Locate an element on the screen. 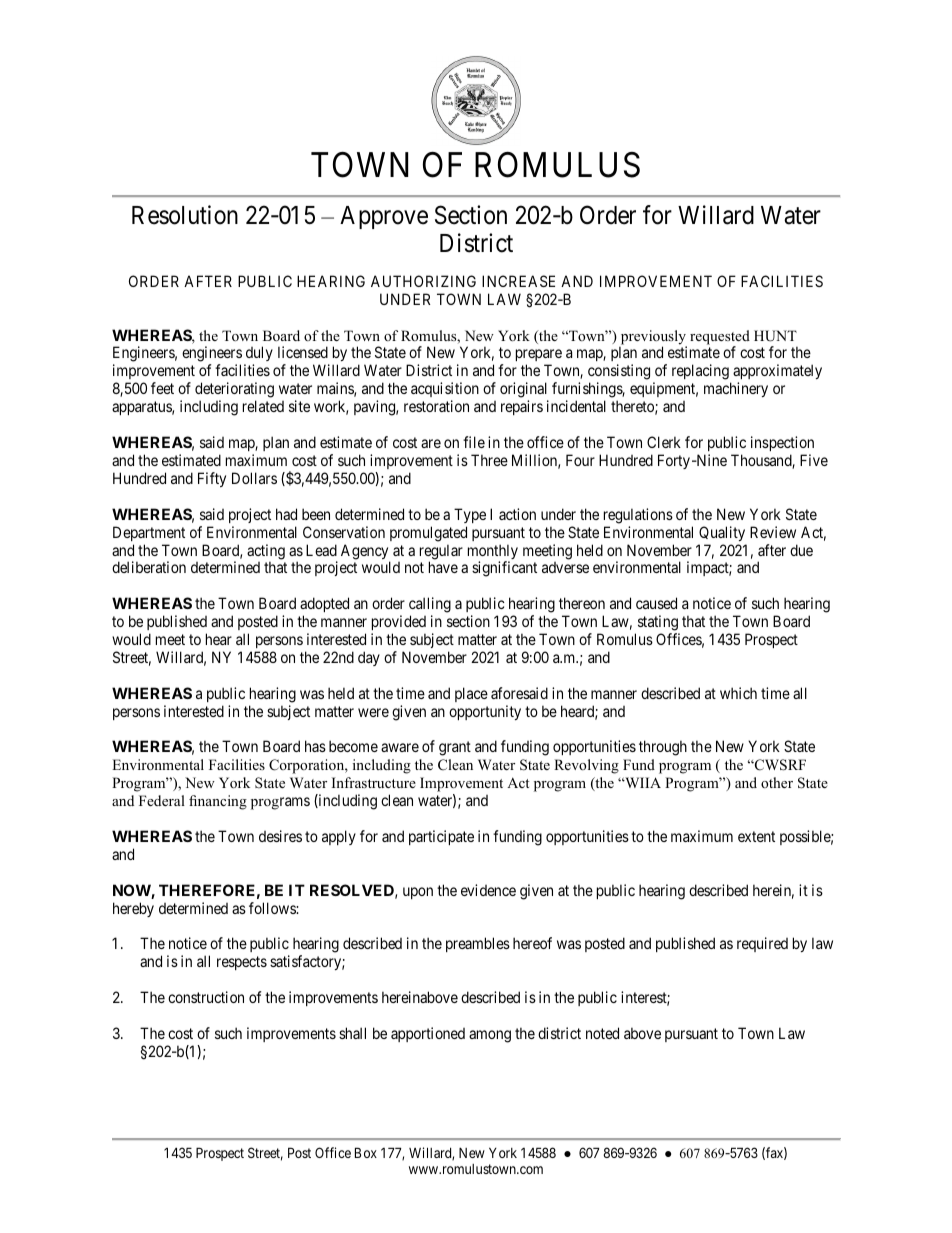  extent is located at coordinates (756, 836).
